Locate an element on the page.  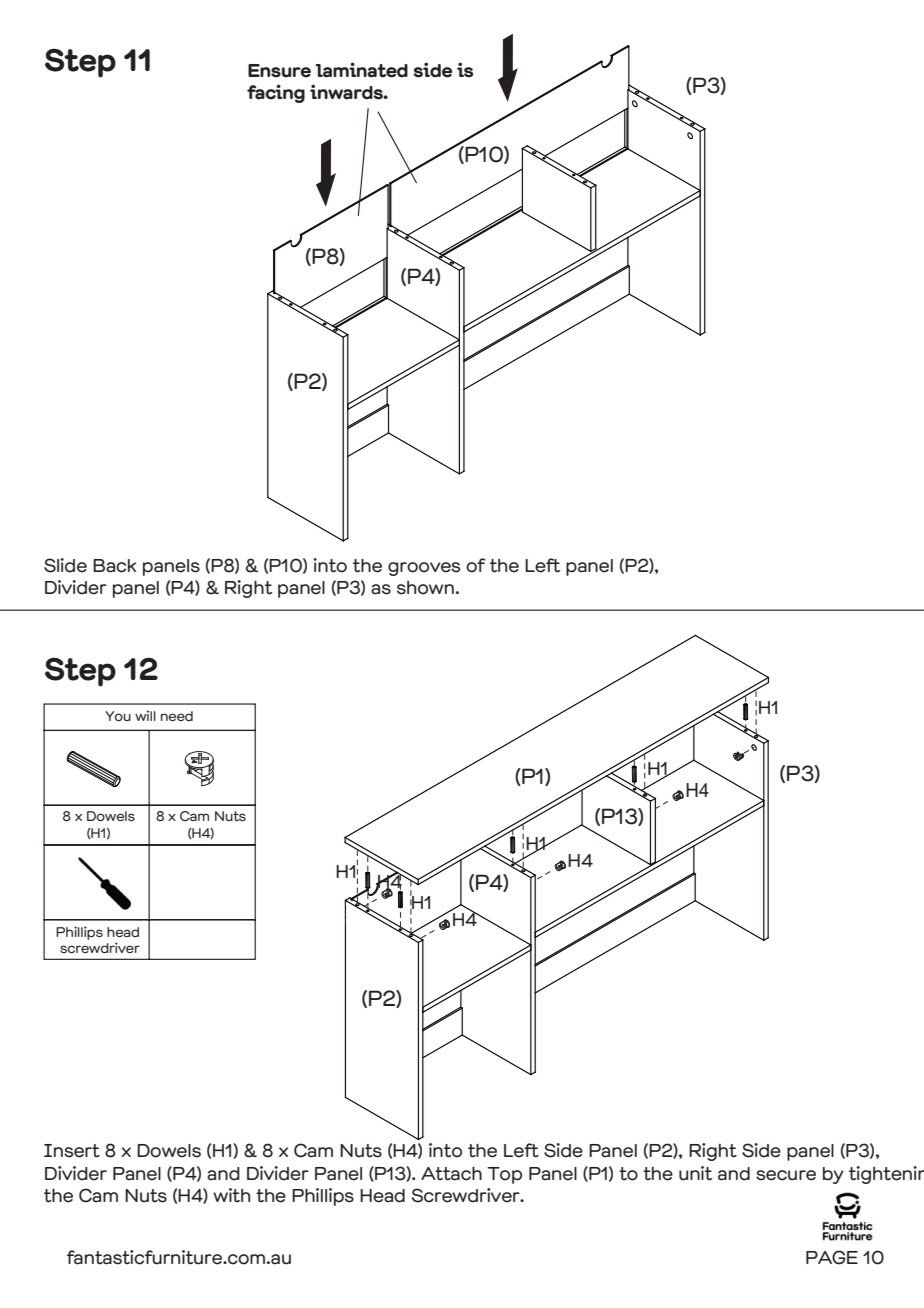
facing is located at coordinates (276, 93).
